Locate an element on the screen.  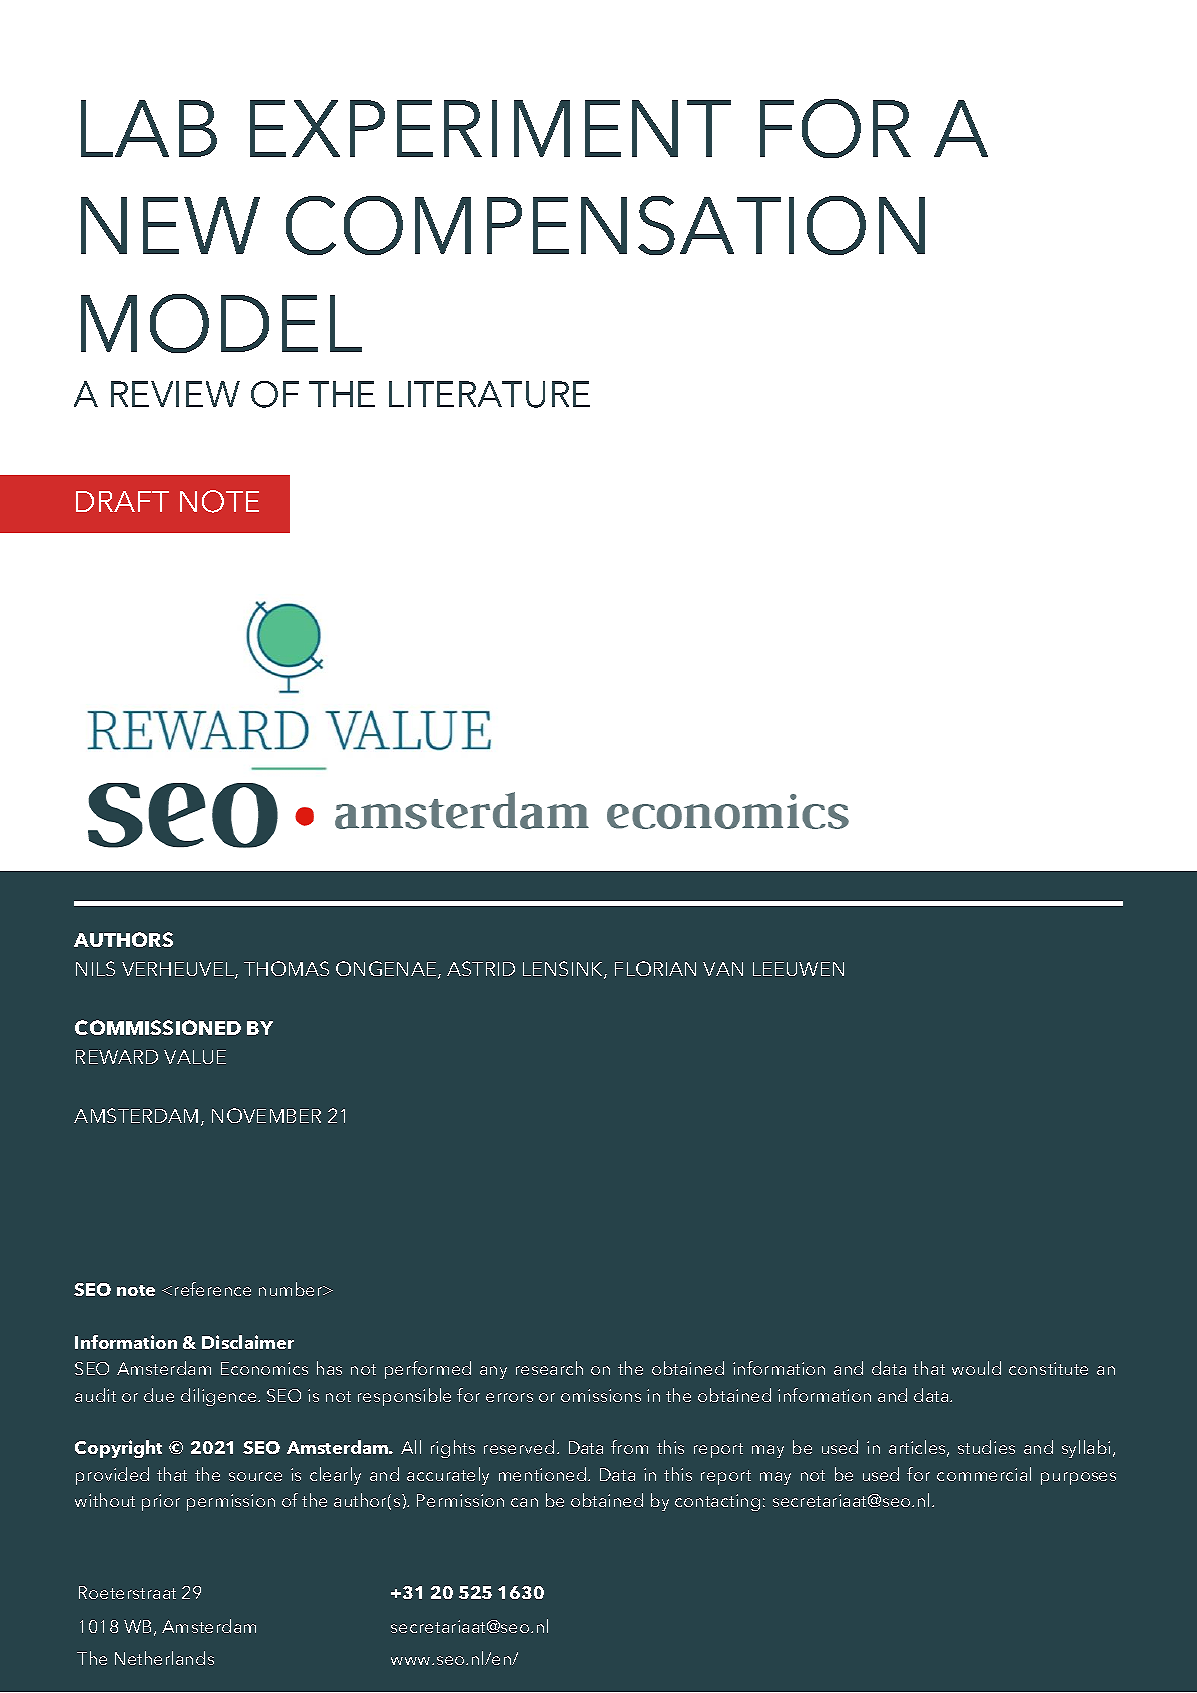
COMPENSATION is located at coordinates (605, 225).
